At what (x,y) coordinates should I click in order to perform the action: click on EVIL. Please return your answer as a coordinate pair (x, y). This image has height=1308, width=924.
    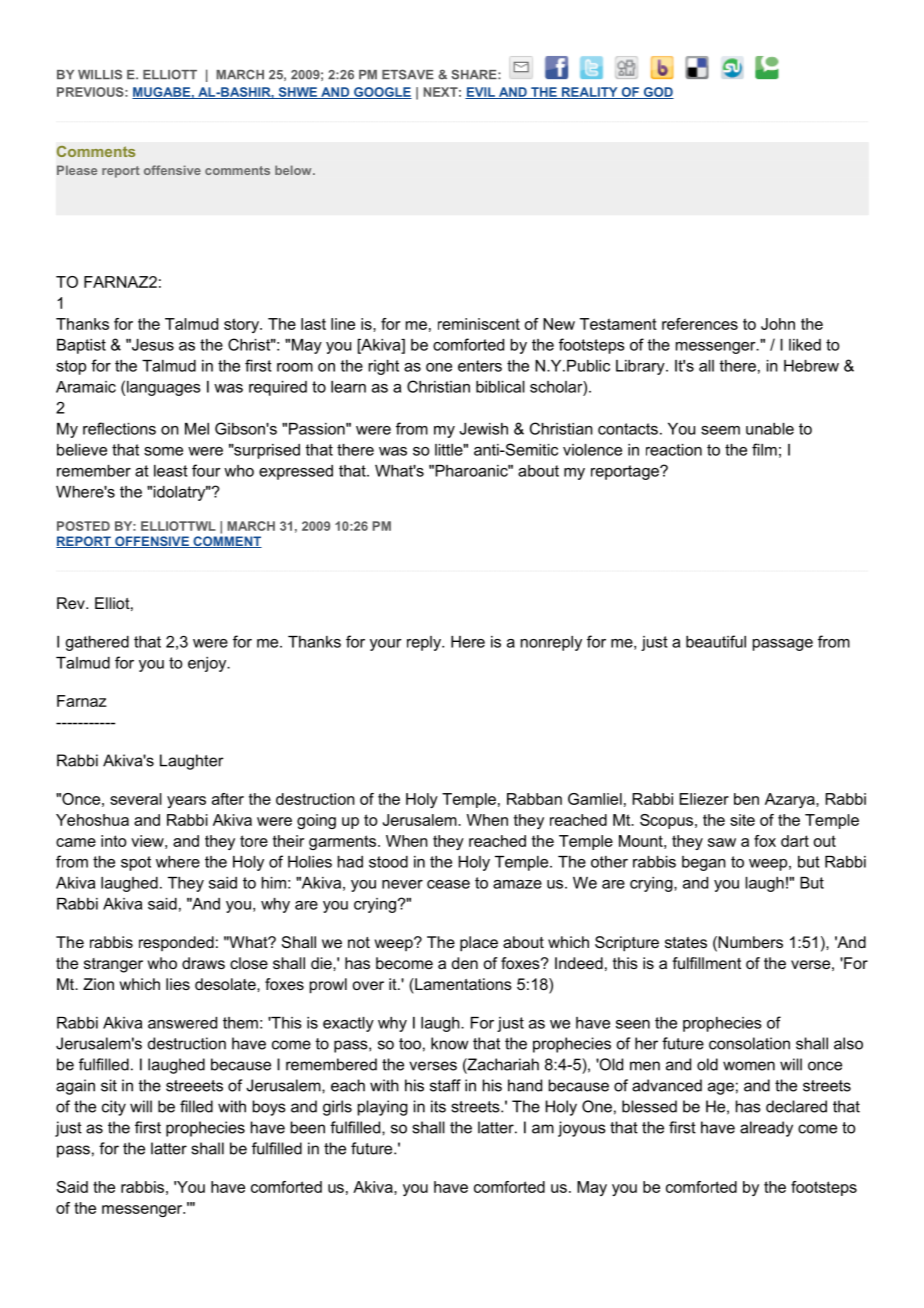
    Looking at the image, I should click on (481, 93).
